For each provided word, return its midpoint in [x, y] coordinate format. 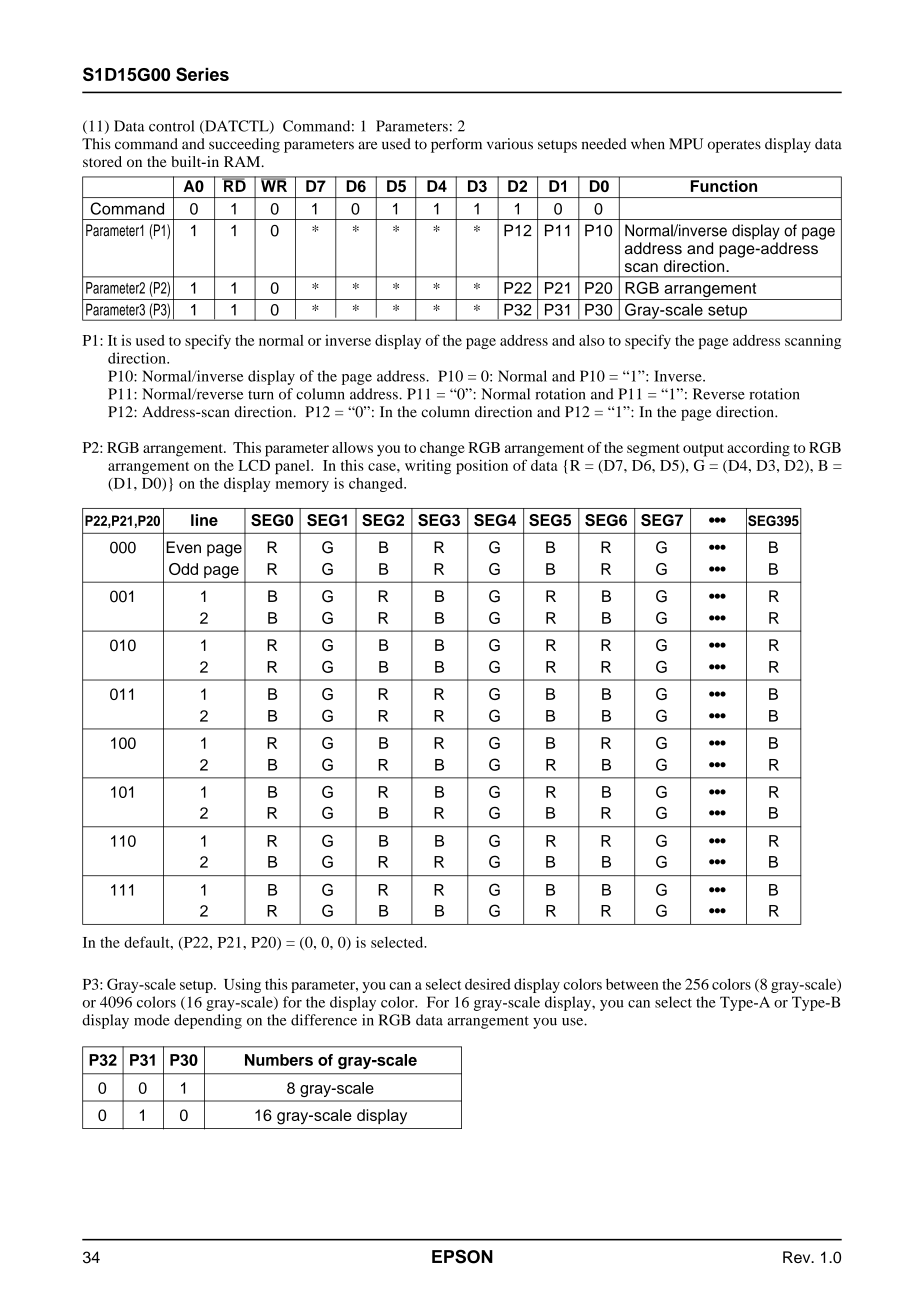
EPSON [462, 1256]
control [171, 126]
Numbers [279, 1060]
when [648, 144]
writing [428, 467]
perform [456, 145]
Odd [183, 569]
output [703, 450]
